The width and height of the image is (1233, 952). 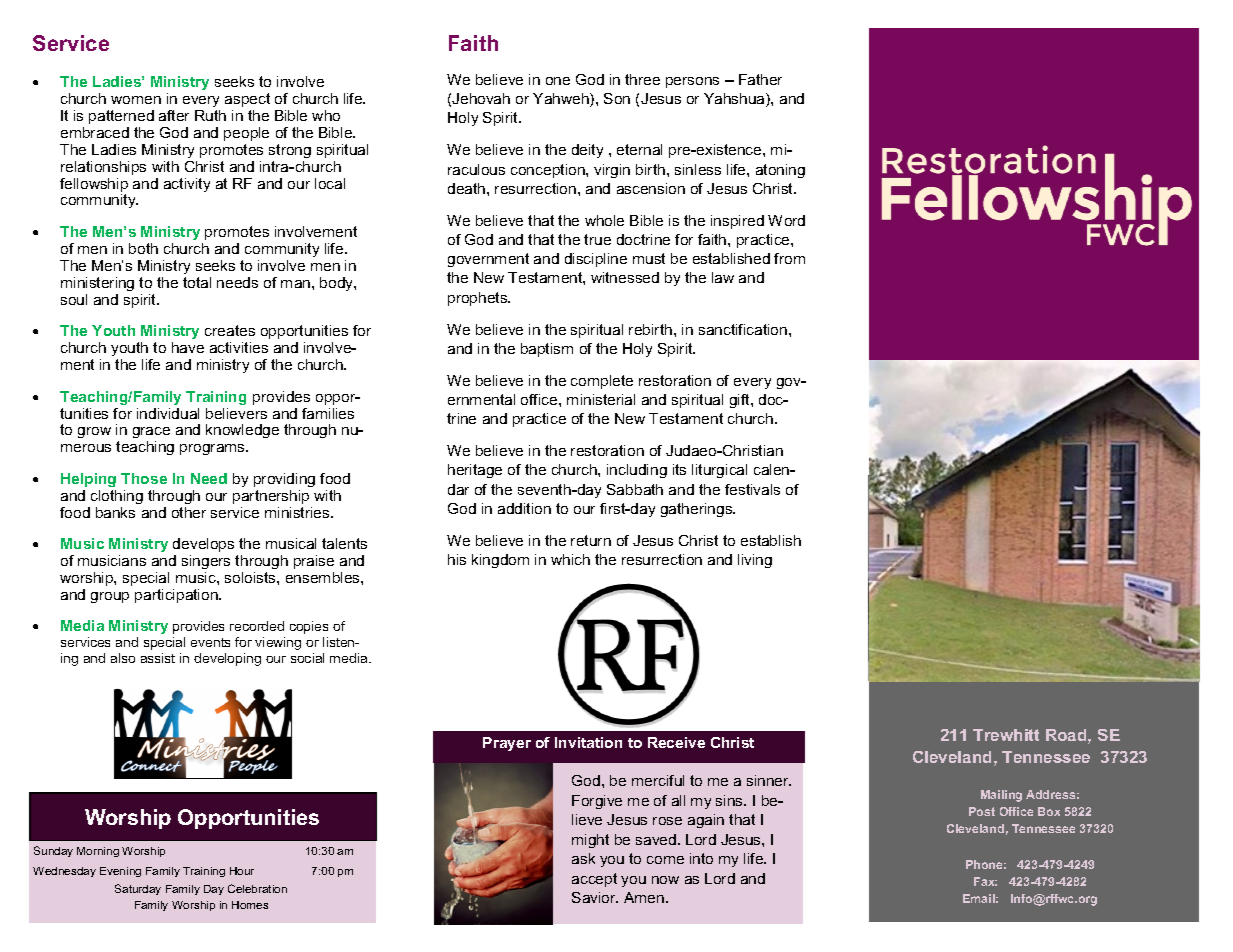 I want to click on living, so click(x=755, y=561).
